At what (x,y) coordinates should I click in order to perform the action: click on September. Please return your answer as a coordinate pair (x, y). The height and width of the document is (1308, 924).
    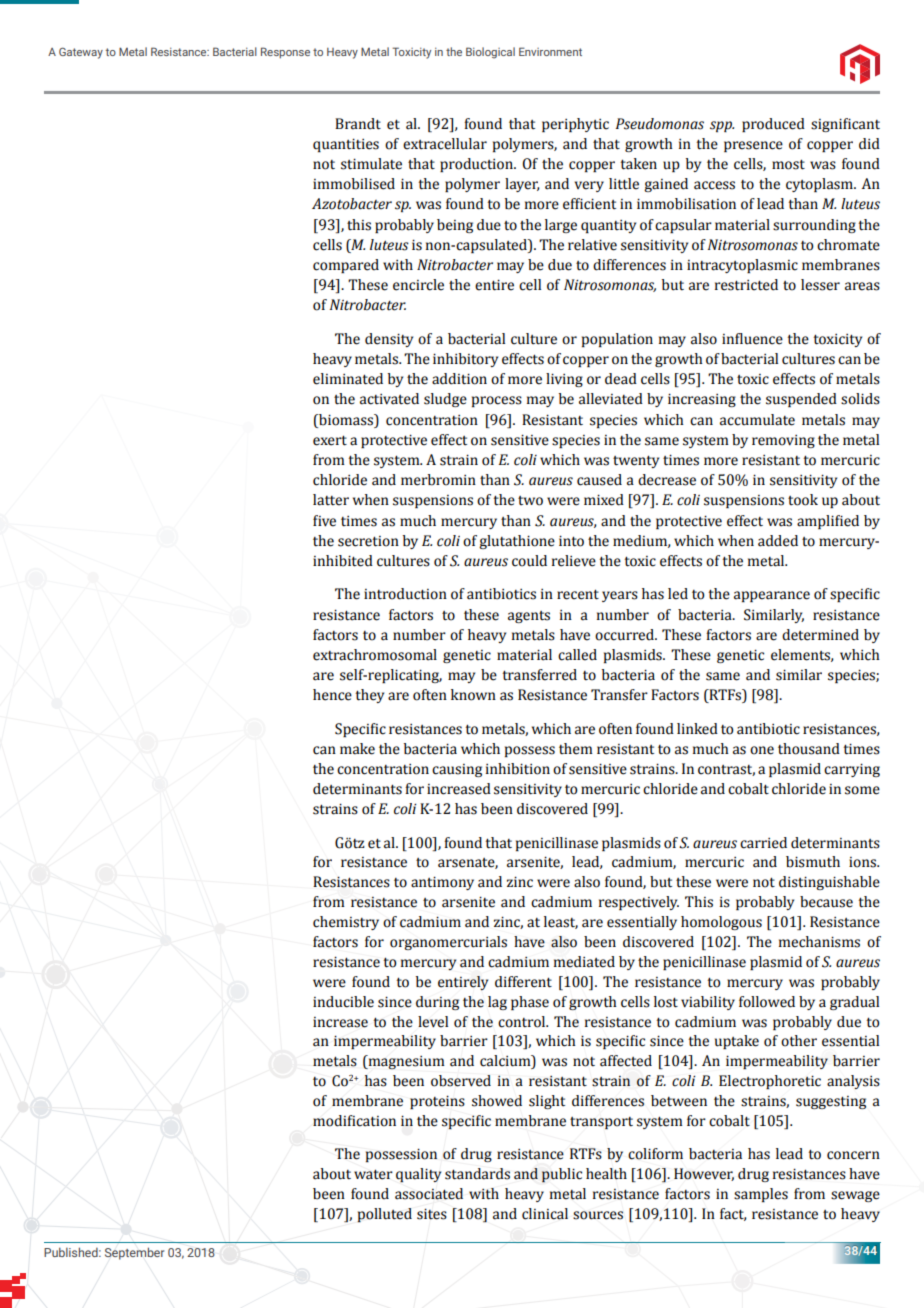
    Looking at the image, I should click on (134, 1253).
